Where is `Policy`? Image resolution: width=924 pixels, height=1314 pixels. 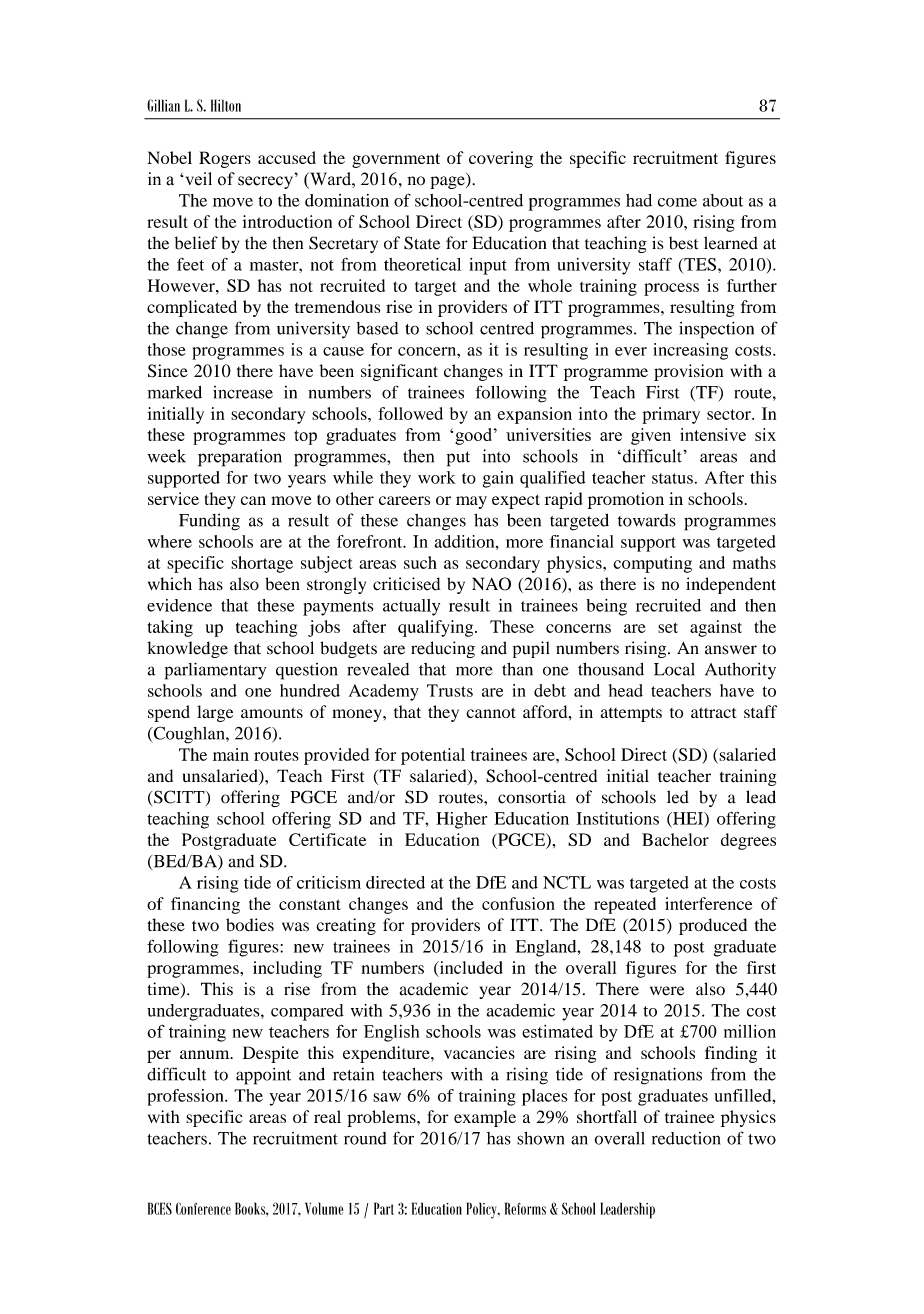
Policy is located at coordinates (483, 1210).
